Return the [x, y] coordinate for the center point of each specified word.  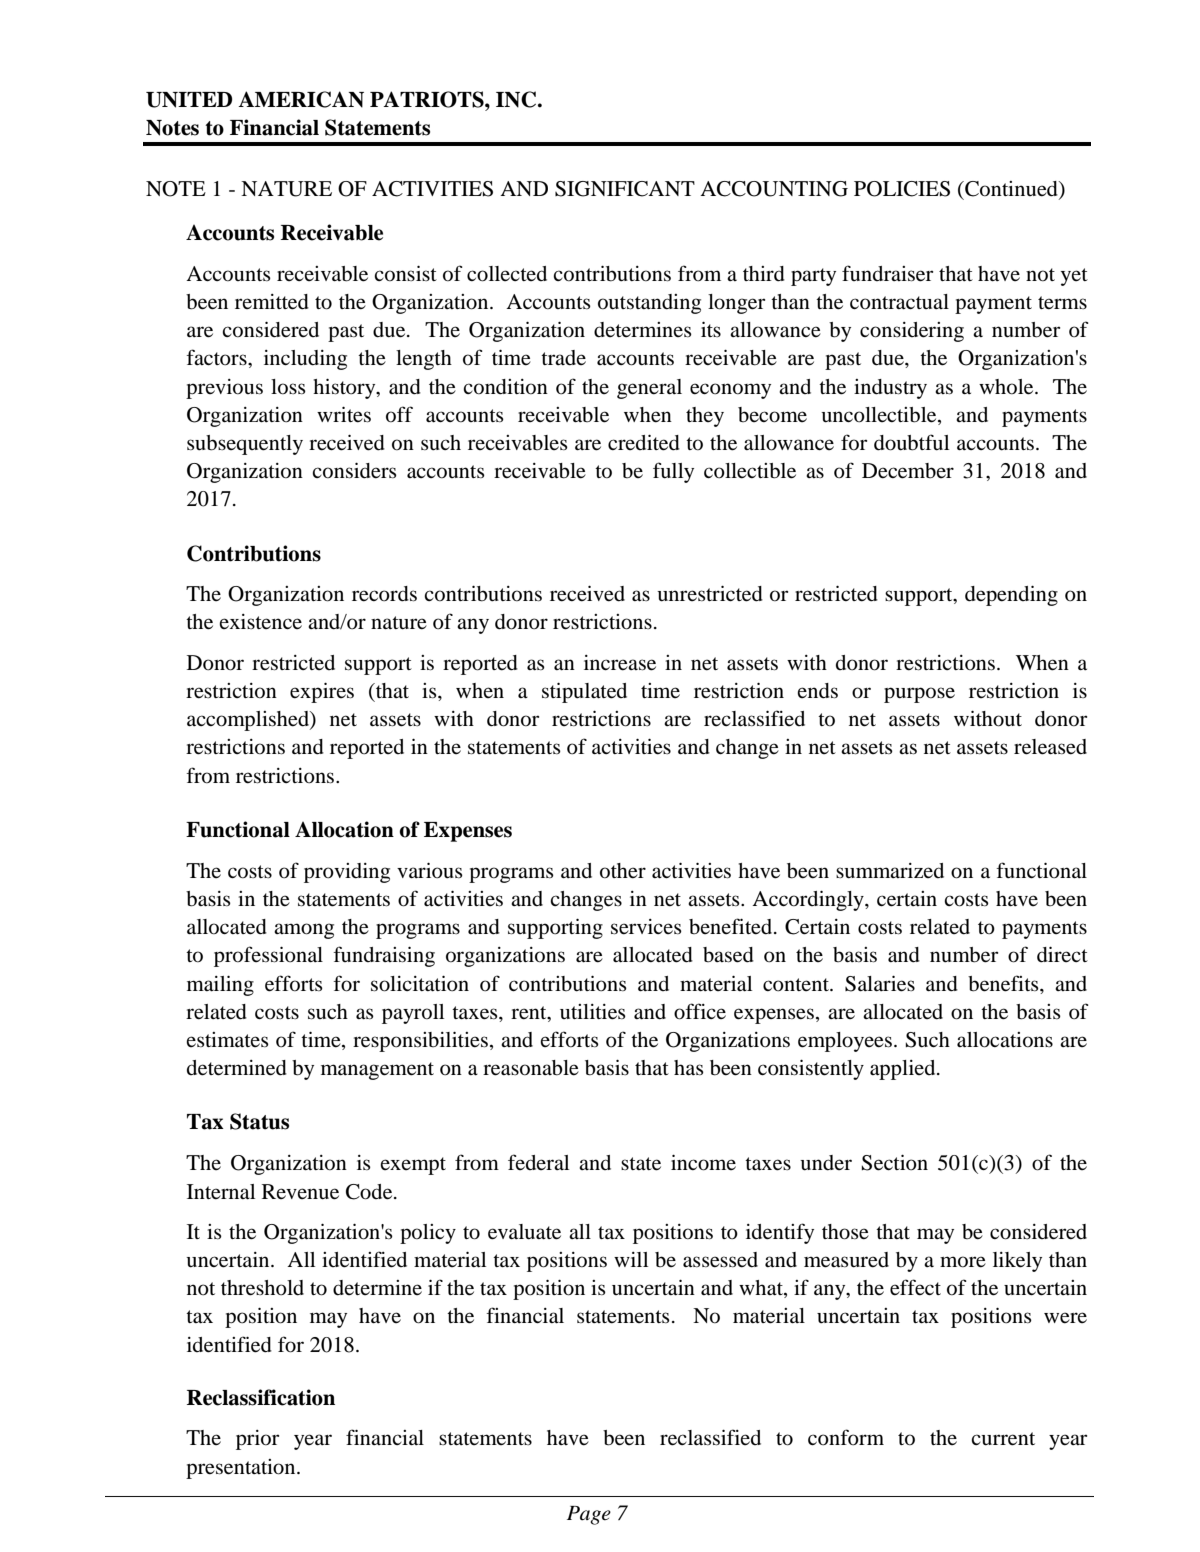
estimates [227, 1039]
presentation [242, 1469]
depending [1011, 595]
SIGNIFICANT [625, 189]
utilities [593, 1012]
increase [620, 663]
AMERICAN [301, 99]
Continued [1011, 189]
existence [260, 621]
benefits [1004, 983]
